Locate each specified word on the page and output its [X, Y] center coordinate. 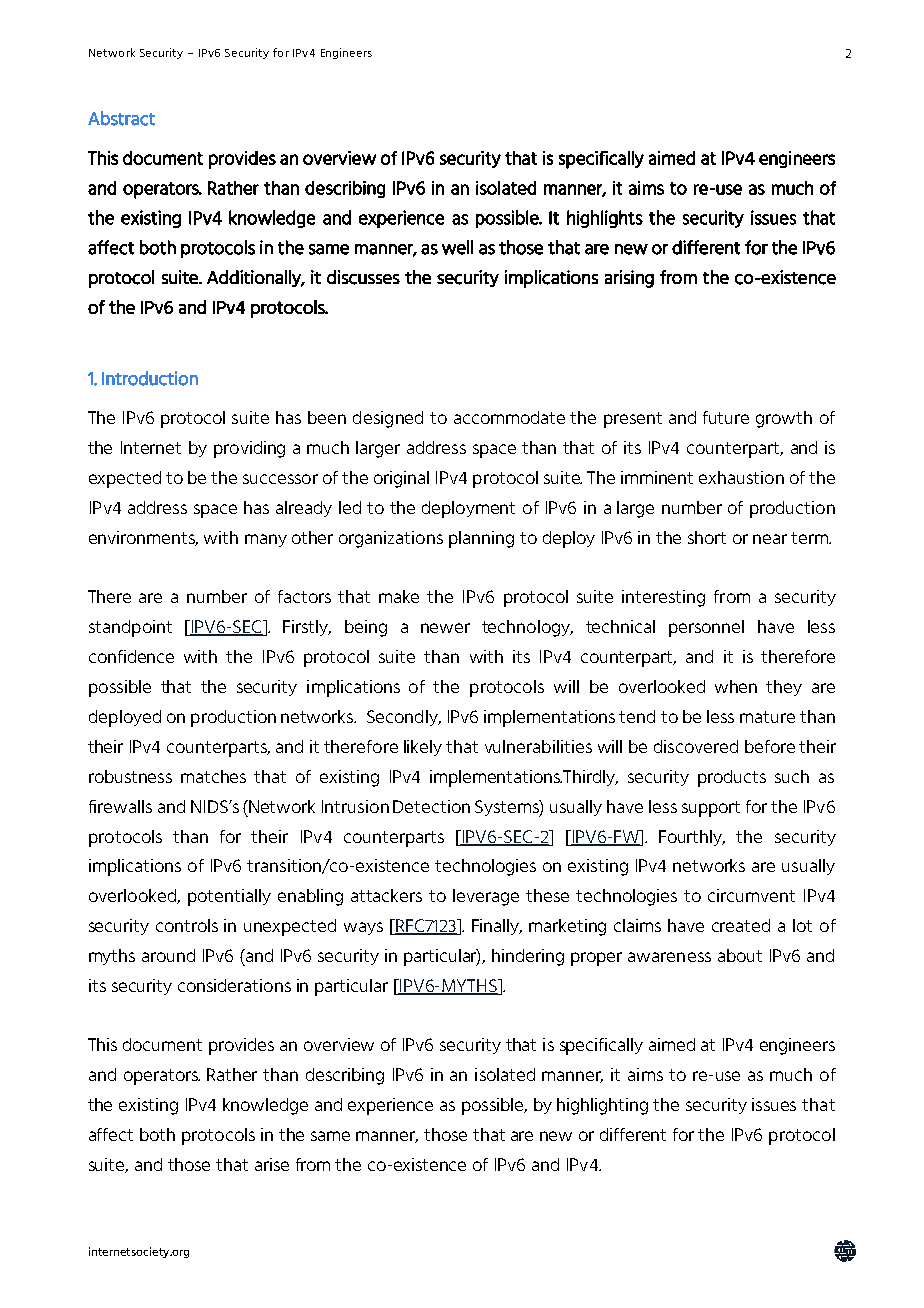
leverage [486, 897]
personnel [706, 628]
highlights [605, 219]
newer [445, 628]
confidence [131, 656]
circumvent [751, 895]
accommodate [509, 417]
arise [272, 1164]
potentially [229, 897]
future [726, 417]
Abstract [121, 118]
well [457, 247]
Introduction [150, 378]
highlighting [602, 1106]
